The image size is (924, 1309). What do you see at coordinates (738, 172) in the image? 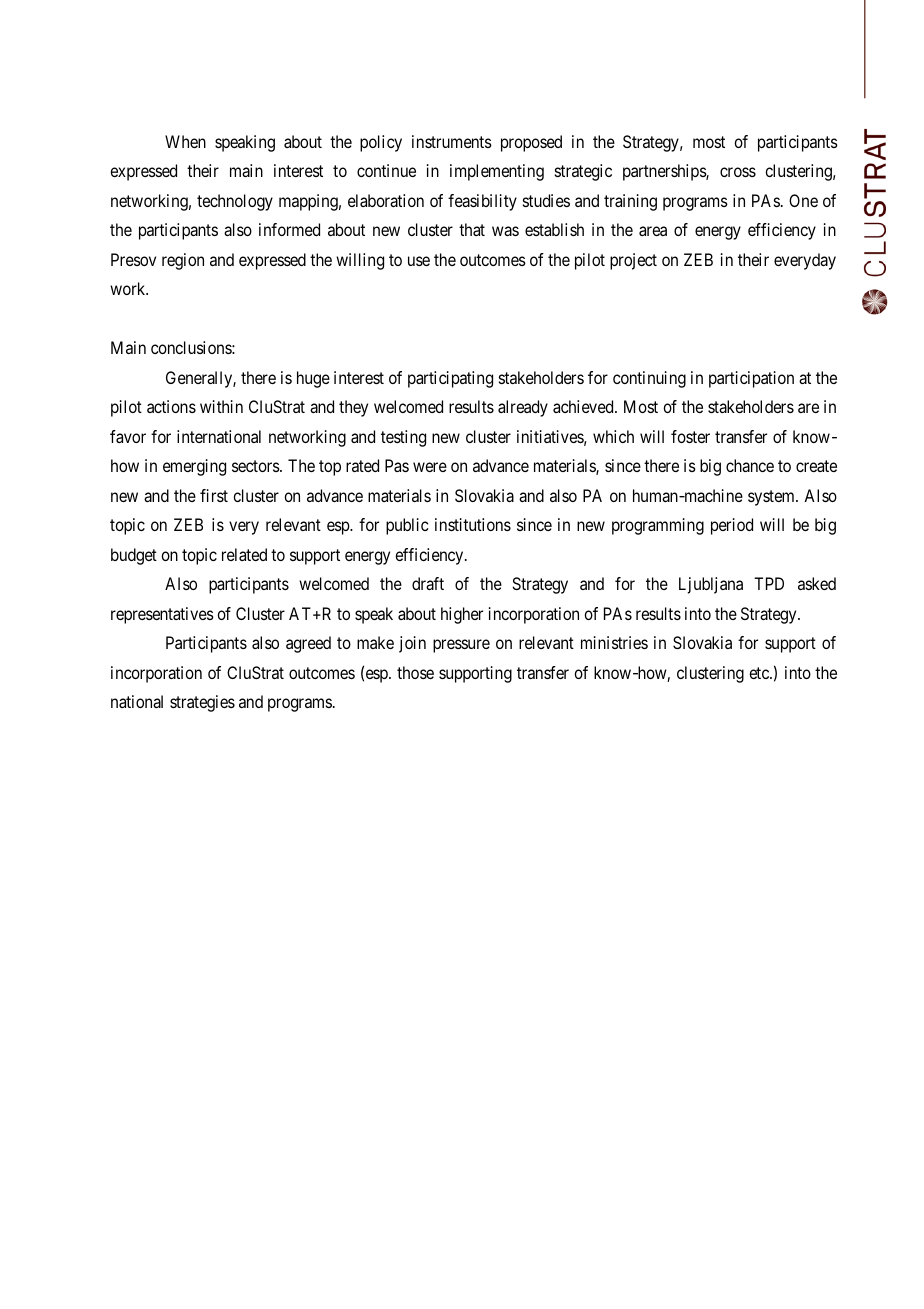
I see `cross` at bounding box center [738, 172].
